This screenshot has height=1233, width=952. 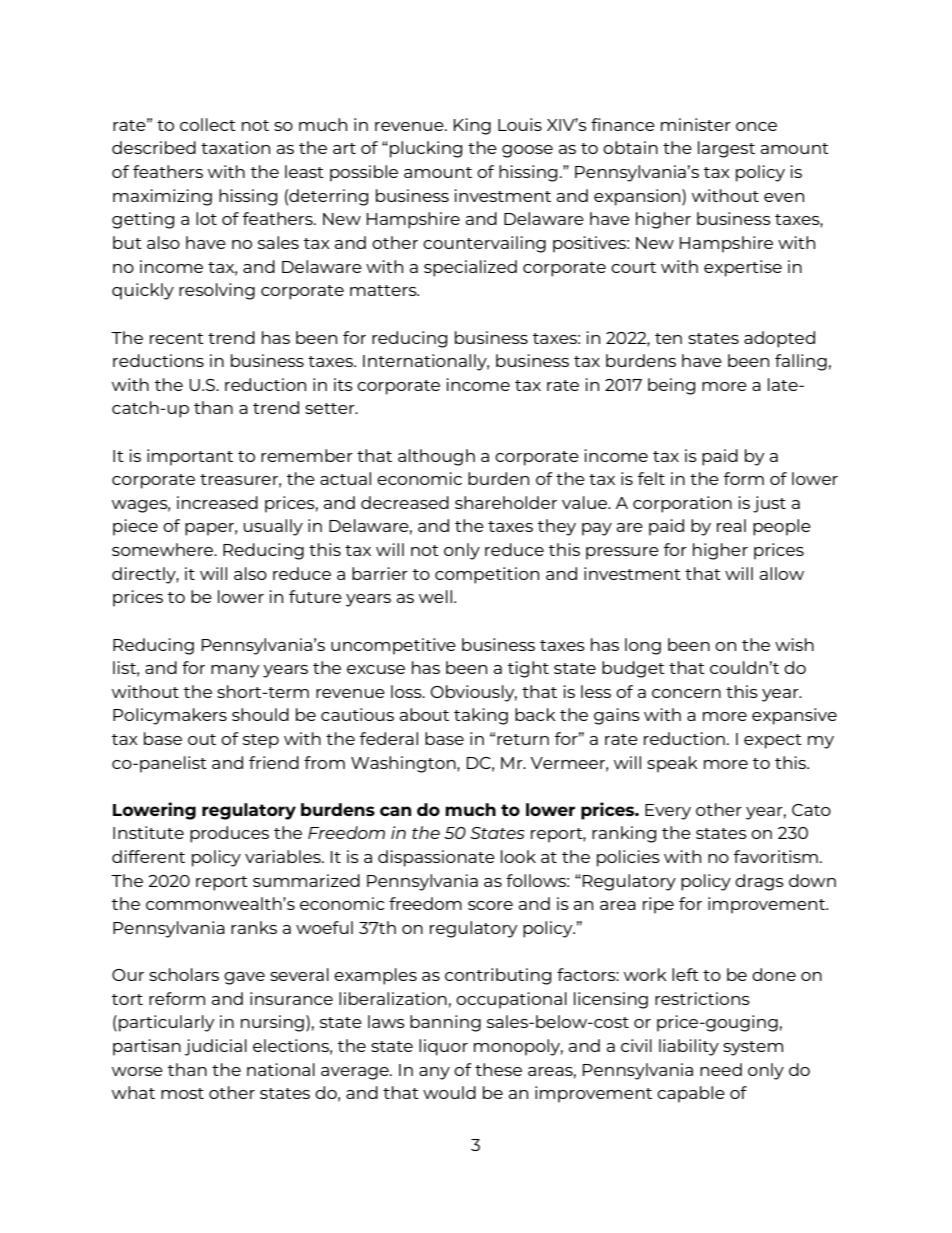 I want to click on judicial, so click(x=216, y=1047).
